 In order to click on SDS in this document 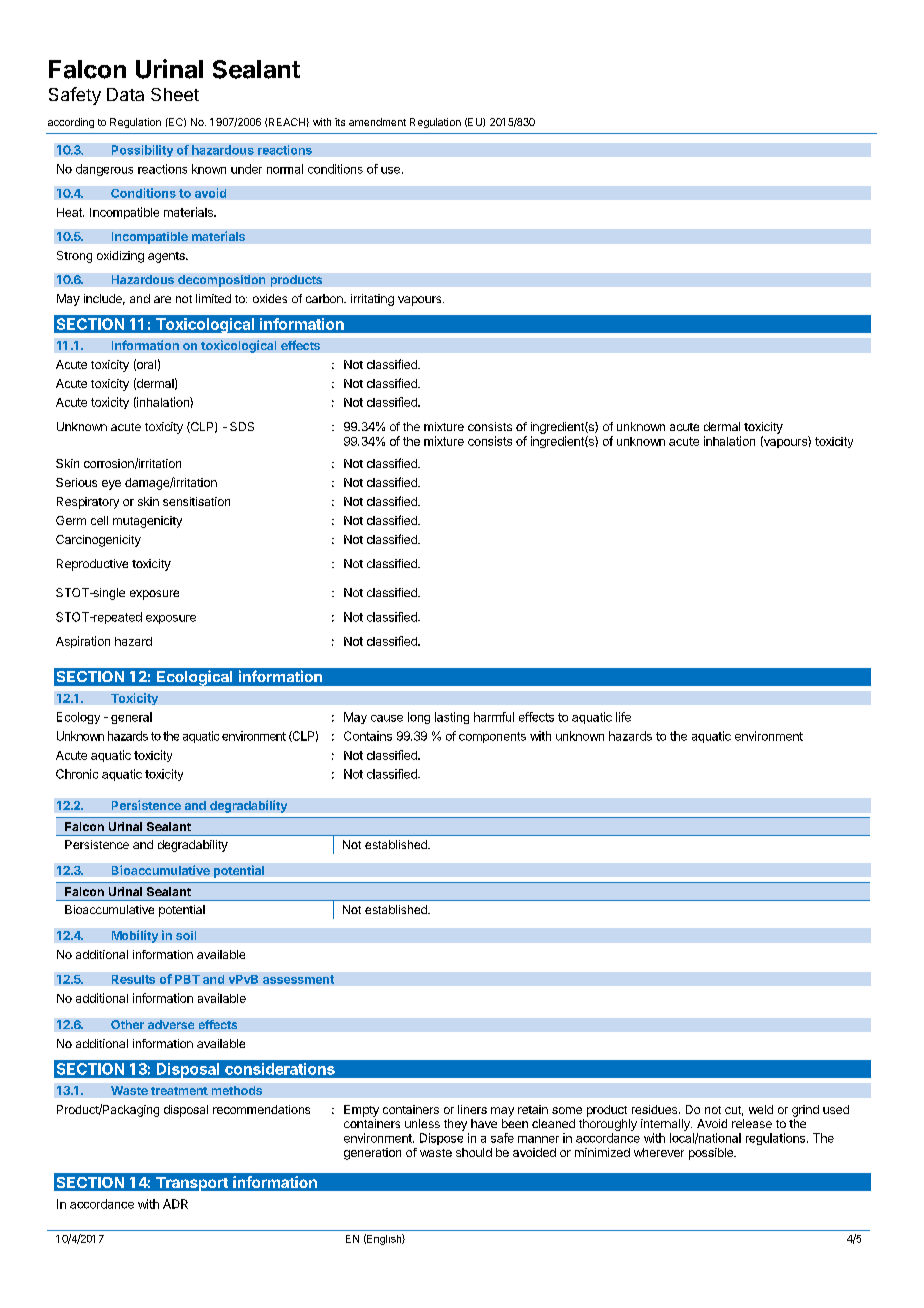, I will do `click(242, 426)`.
